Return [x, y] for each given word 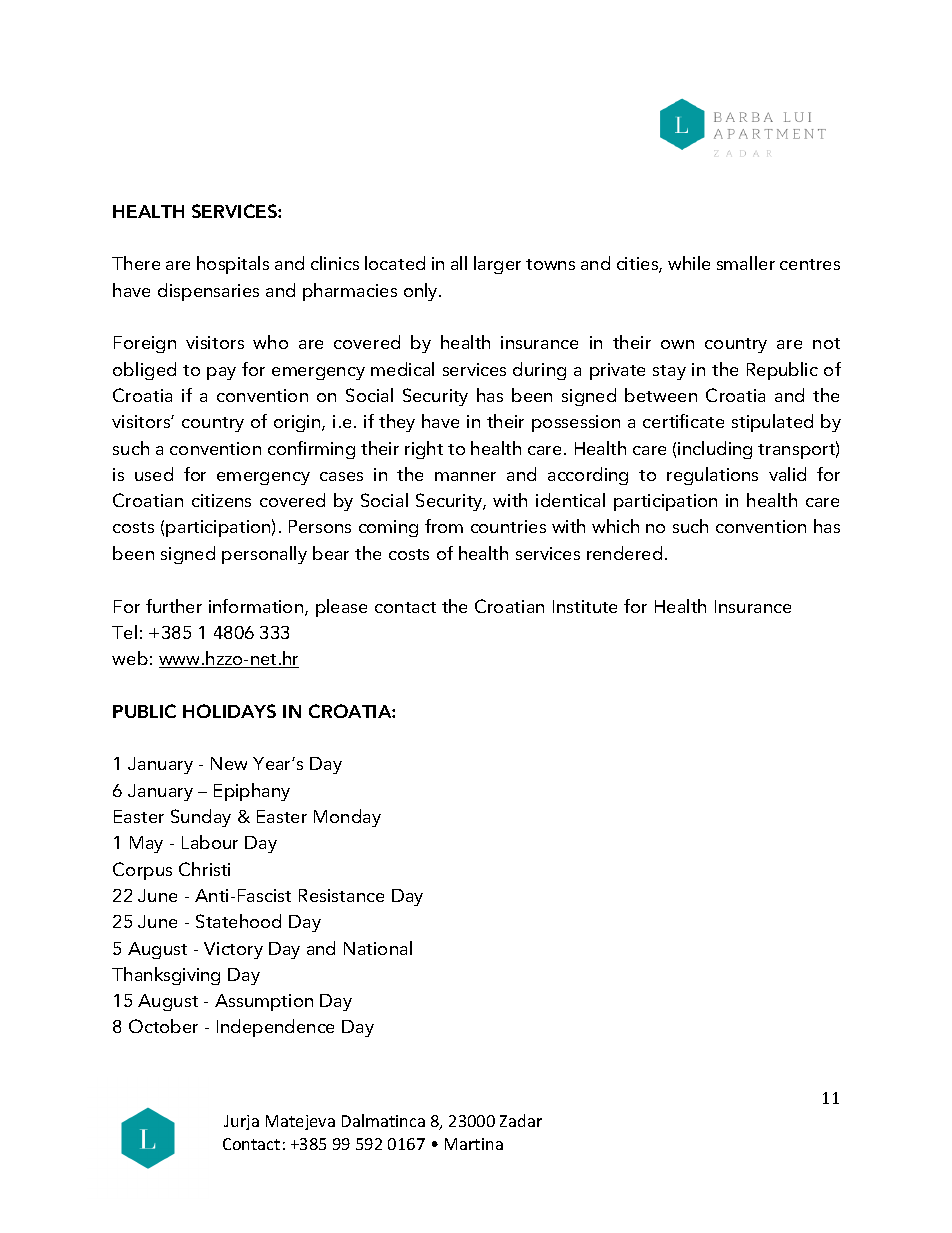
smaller [746, 263]
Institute [585, 606]
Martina [474, 1144]
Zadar [521, 1120]
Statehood [238, 921]
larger [497, 265]
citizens [221, 500]
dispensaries [208, 292]
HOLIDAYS [229, 711]
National [378, 948]
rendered [624, 553]
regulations [712, 476]
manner [465, 476]
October [163, 1026]
